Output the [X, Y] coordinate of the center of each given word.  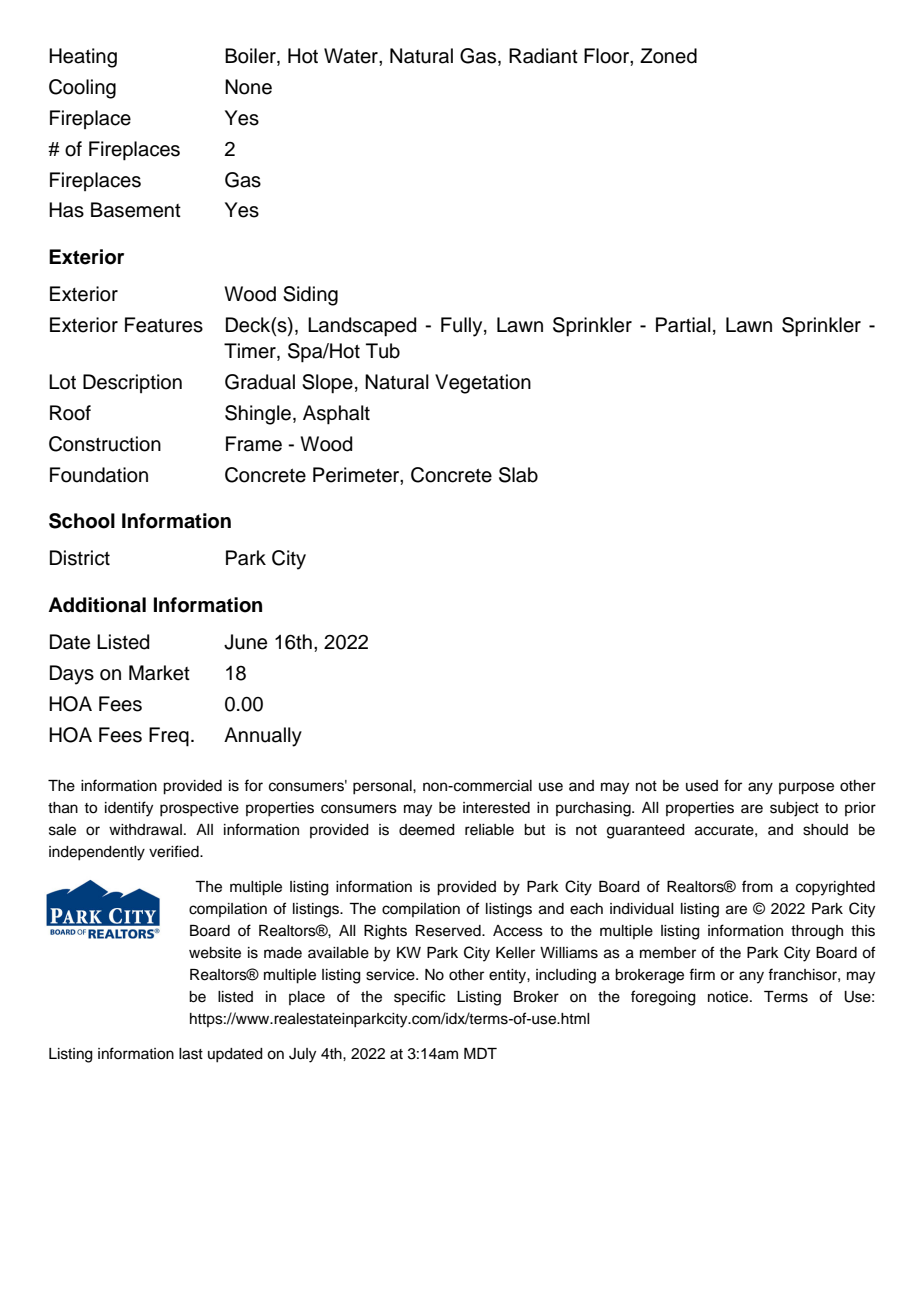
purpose [806, 788]
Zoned [668, 56]
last [191, 1054]
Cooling [82, 89]
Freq [169, 737]
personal [383, 787]
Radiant [543, 56]
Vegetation [483, 384]
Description [132, 383]
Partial [683, 325]
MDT [480, 1053]
